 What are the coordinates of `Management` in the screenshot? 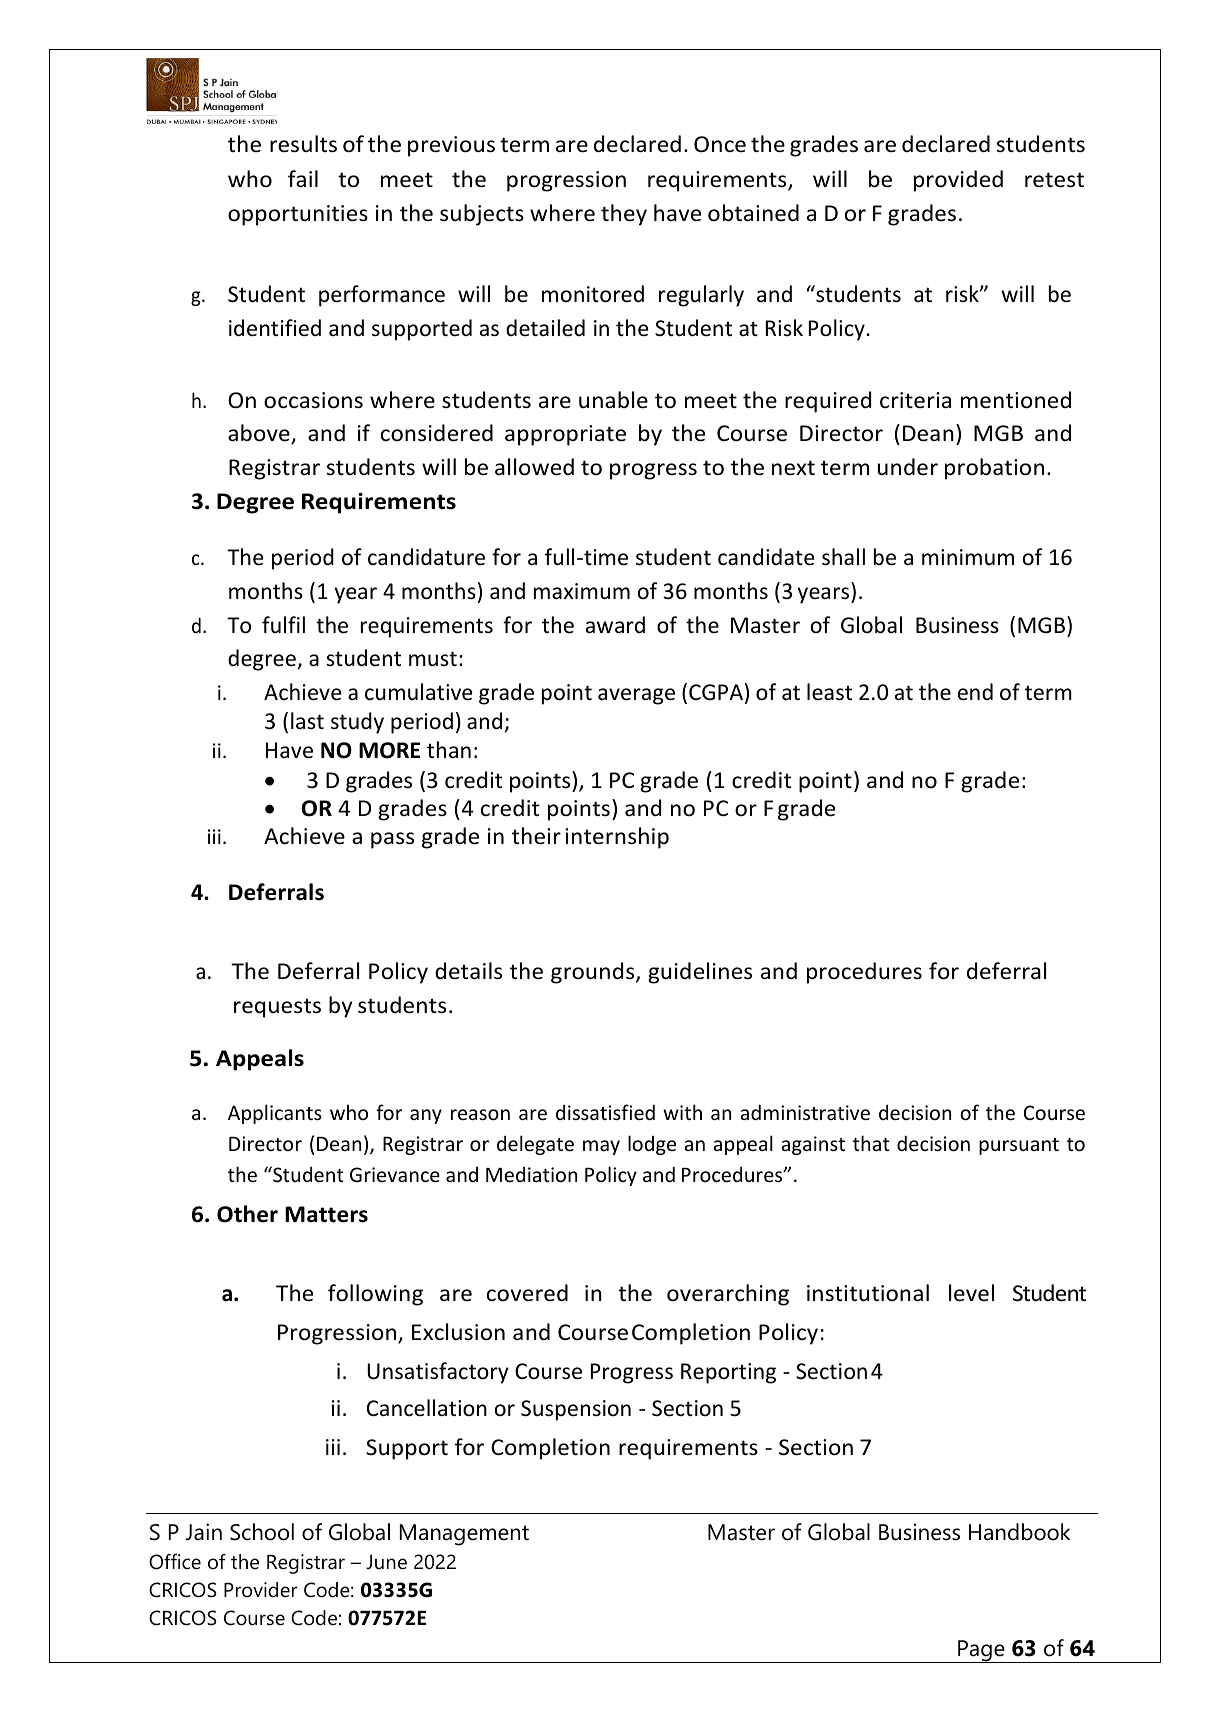 It's located at (464, 1535).
